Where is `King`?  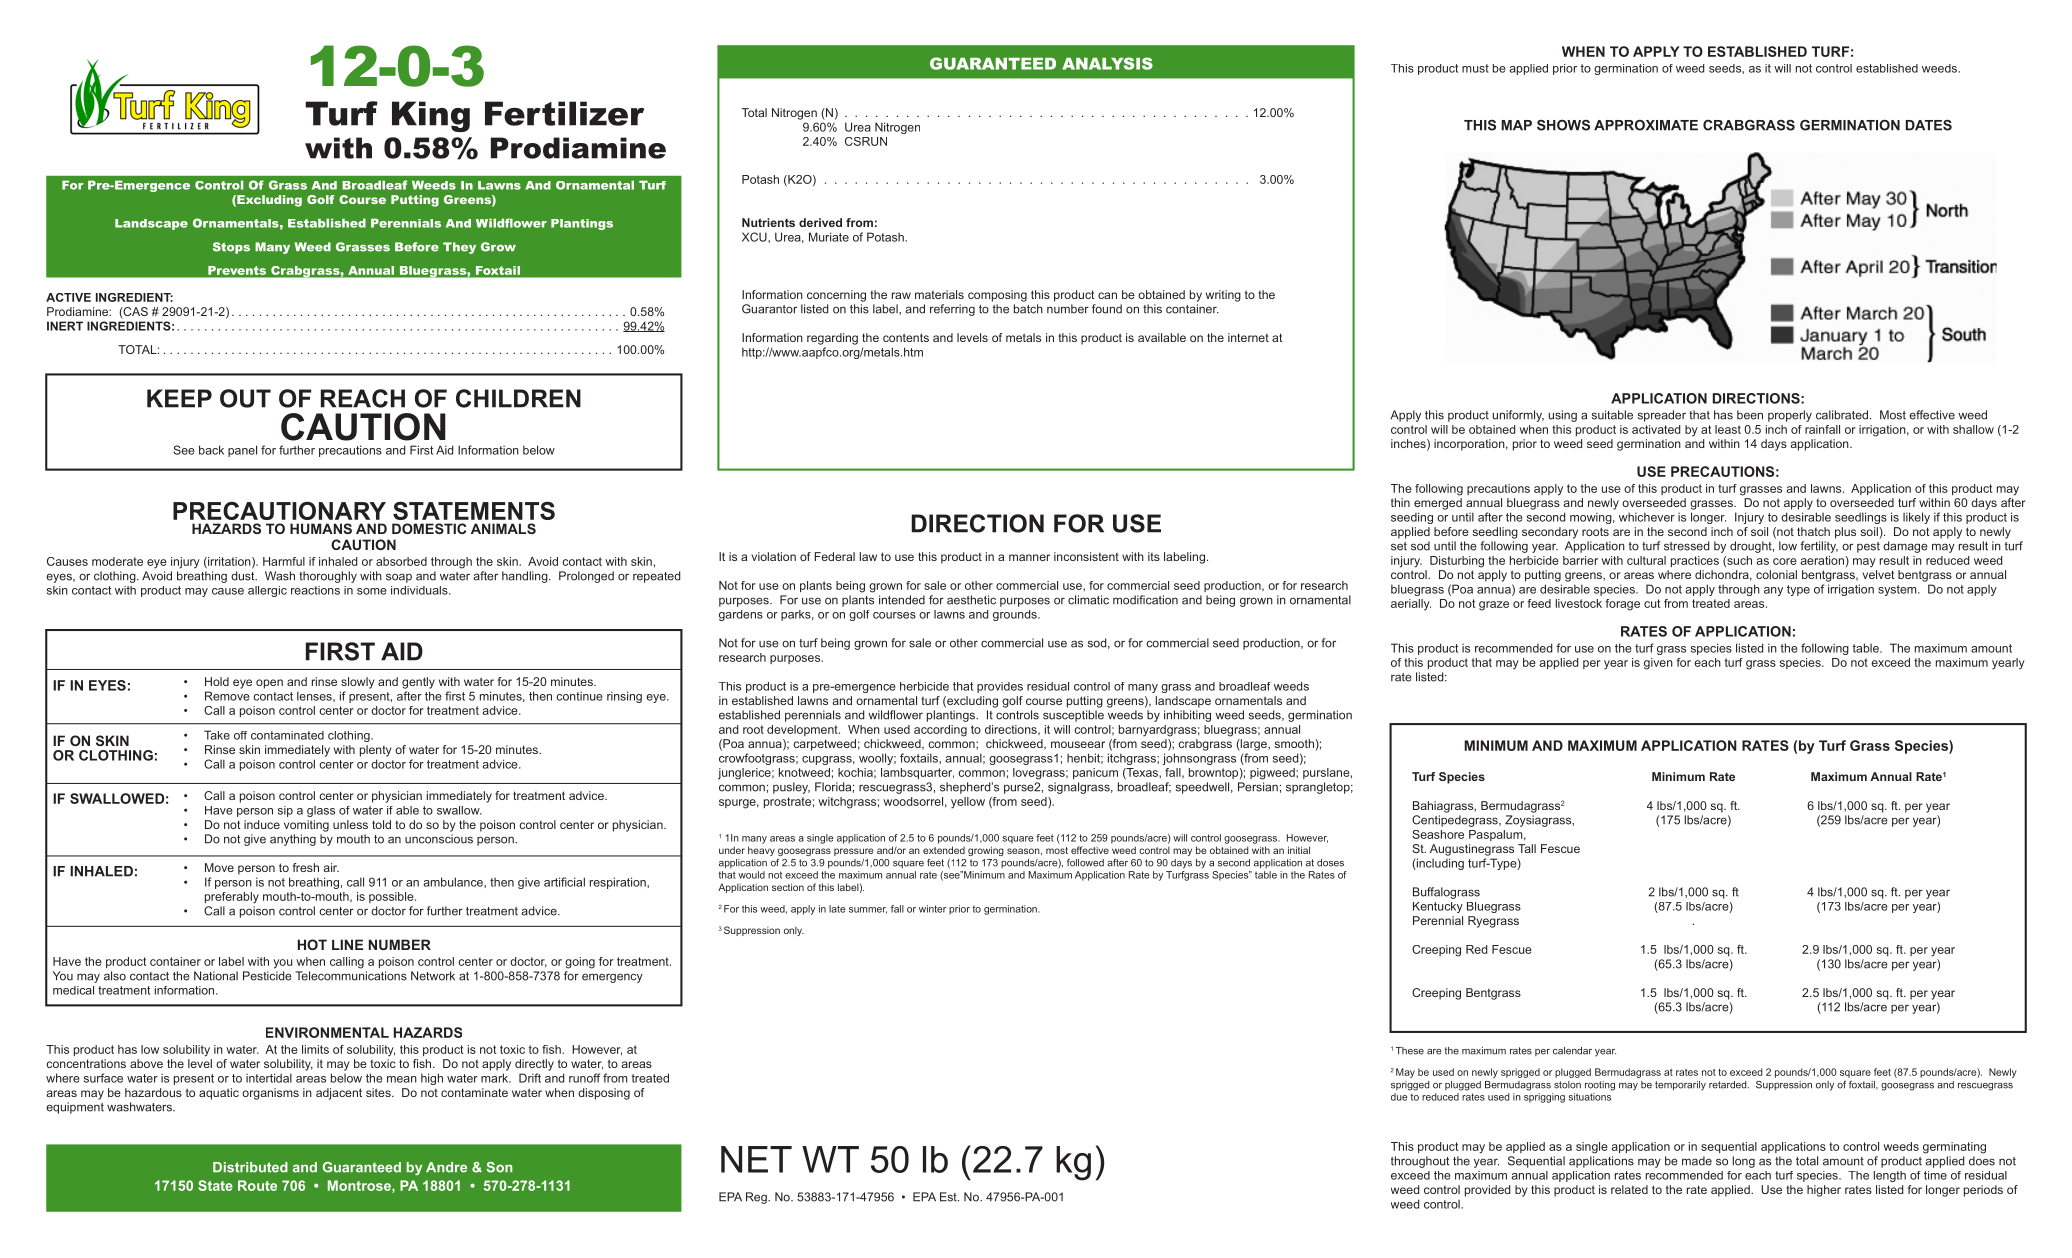 King is located at coordinates (431, 116).
